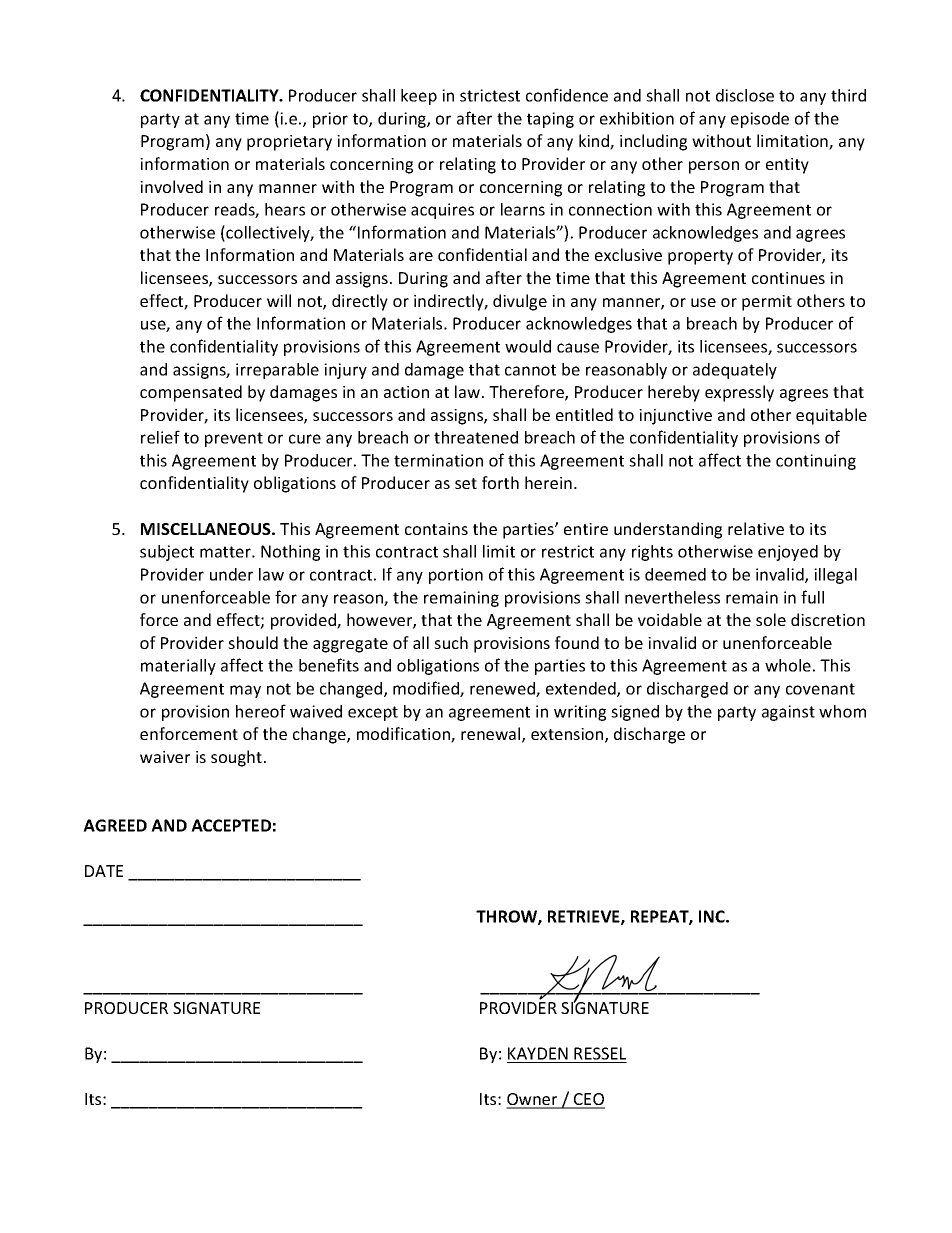 Image resolution: width=952 pixels, height=1233 pixels. What do you see at coordinates (760, 120) in the image?
I see `episode` at bounding box center [760, 120].
